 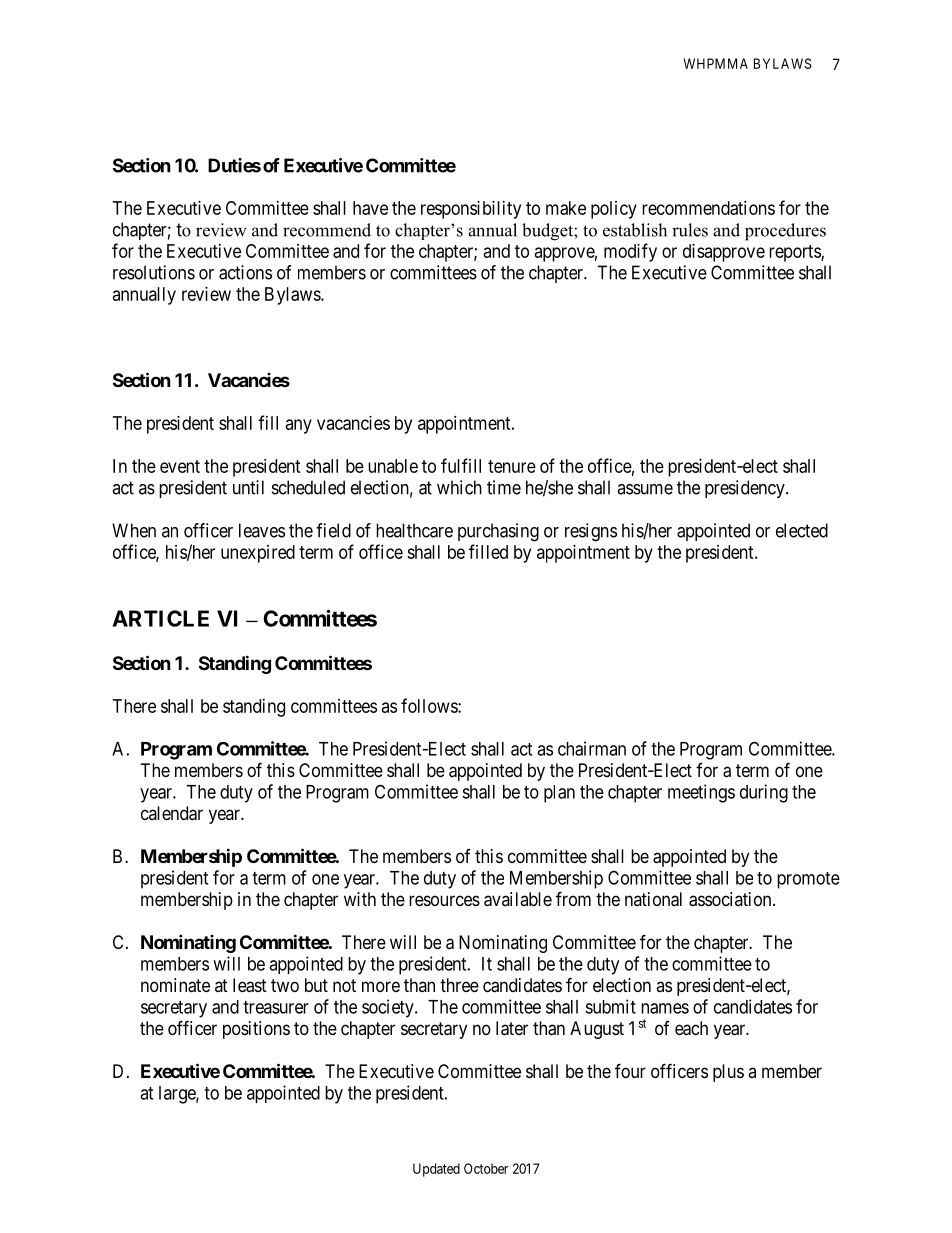 What do you see at coordinates (245, 272) in the image?
I see `actions` at bounding box center [245, 272].
